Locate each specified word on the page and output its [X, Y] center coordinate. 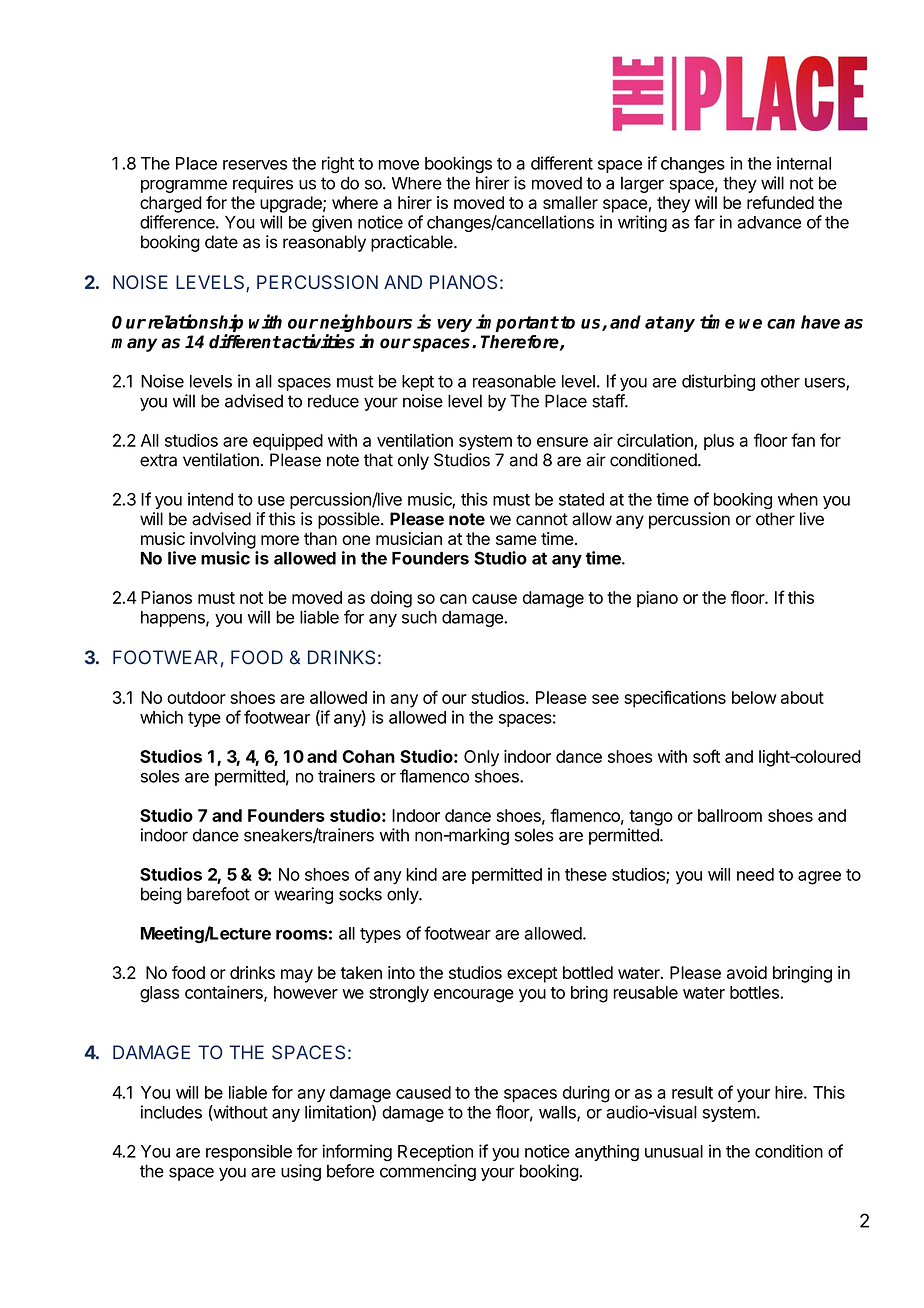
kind [421, 874]
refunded [780, 202]
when [798, 499]
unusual [674, 1151]
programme [184, 186]
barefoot [218, 894]
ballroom [730, 815]
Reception [435, 1152]
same [516, 540]
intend [210, 499]
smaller [570, 202]
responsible [249, 1152]
